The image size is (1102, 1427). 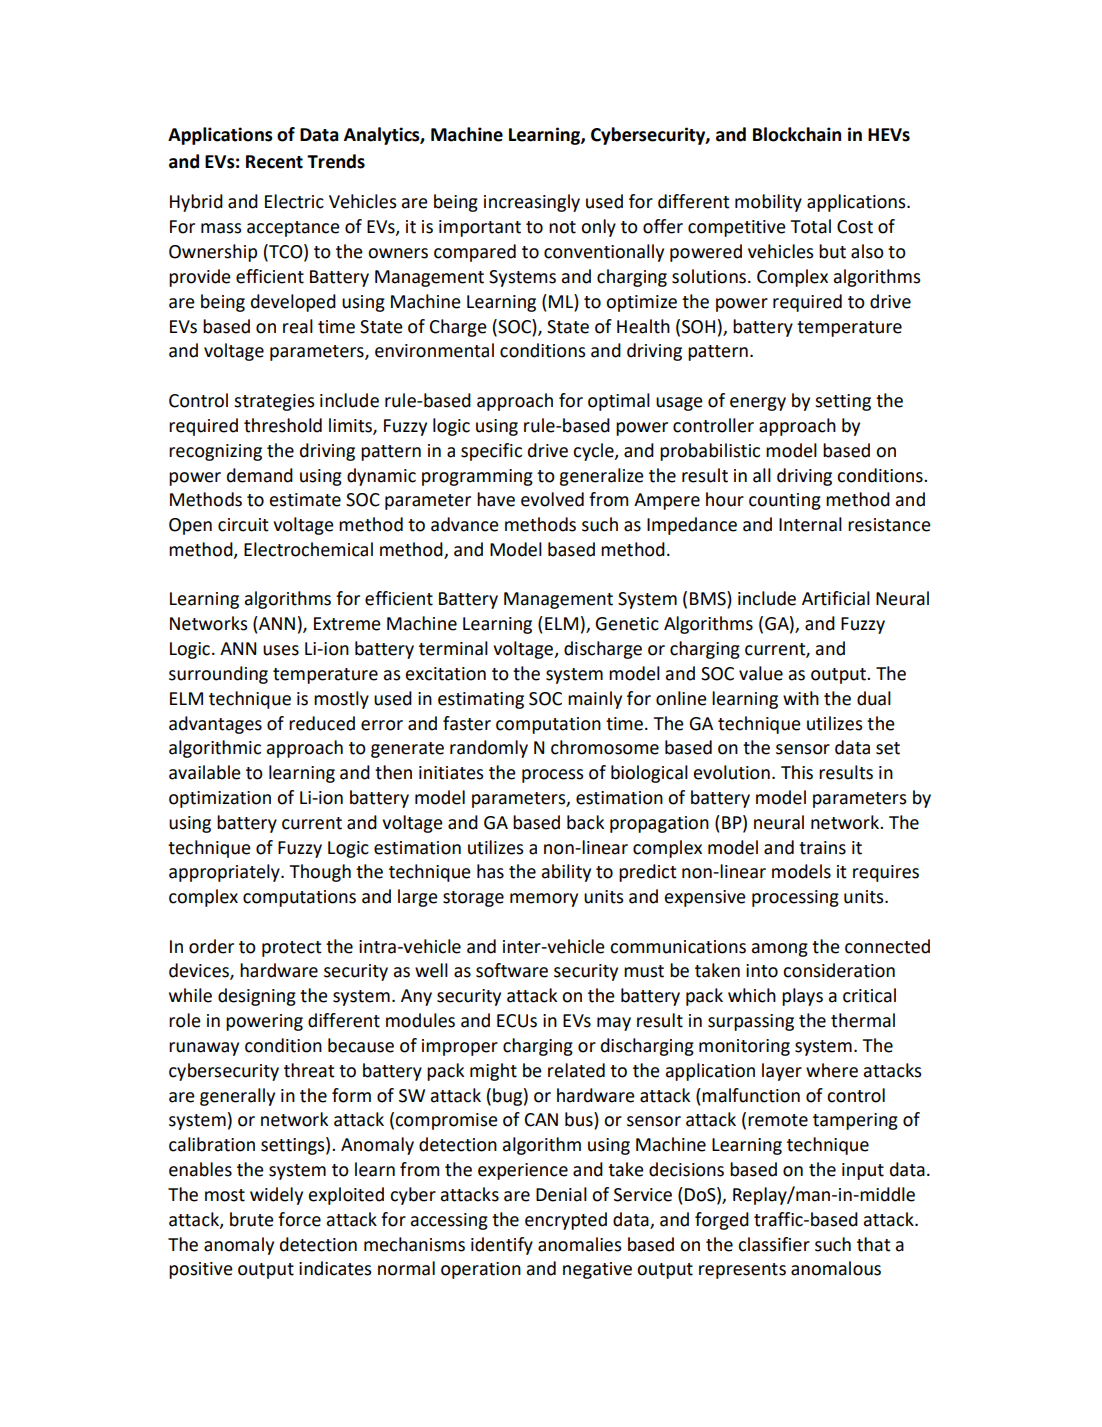 I want to click on threshold, so click(x=283, y=425).
